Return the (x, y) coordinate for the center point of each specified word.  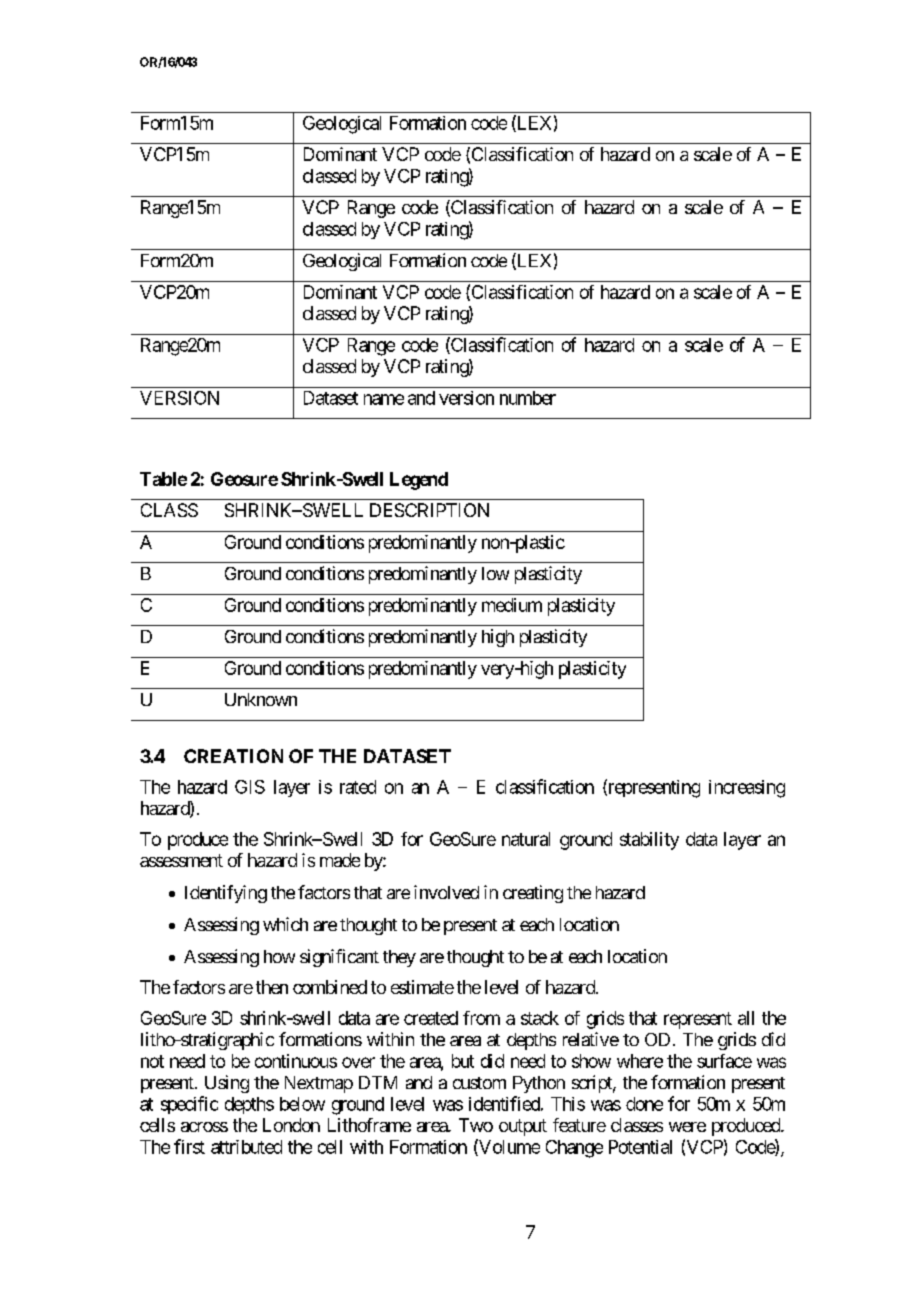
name (384, 399)
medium (512, 605)
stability (649, 841)
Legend (419, 481)
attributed (246, 1147)
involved (446, 892)
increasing (747, 789)
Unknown (261, 699)
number (528, 398)
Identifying (226, 894)
